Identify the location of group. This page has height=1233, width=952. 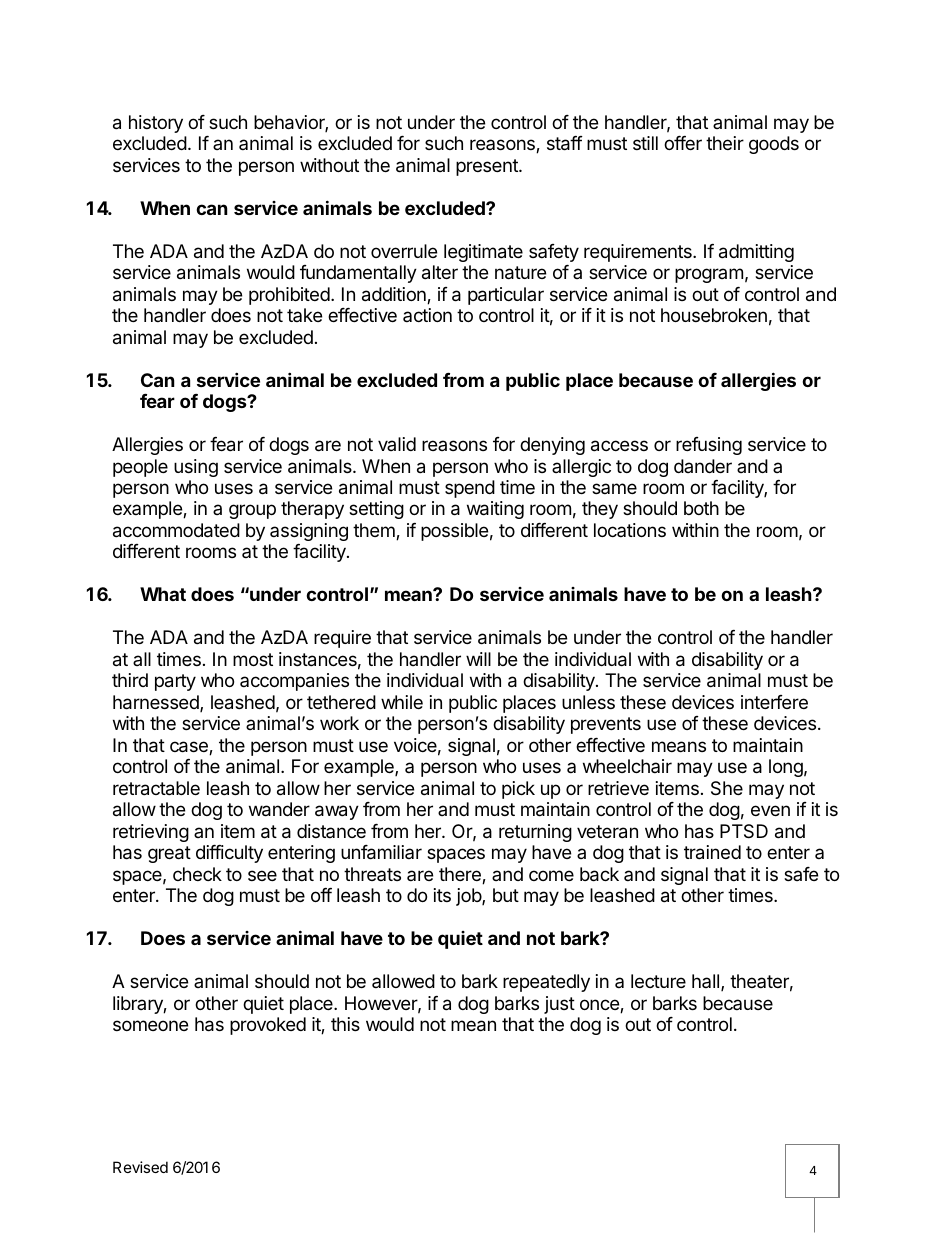
(252, 511).
